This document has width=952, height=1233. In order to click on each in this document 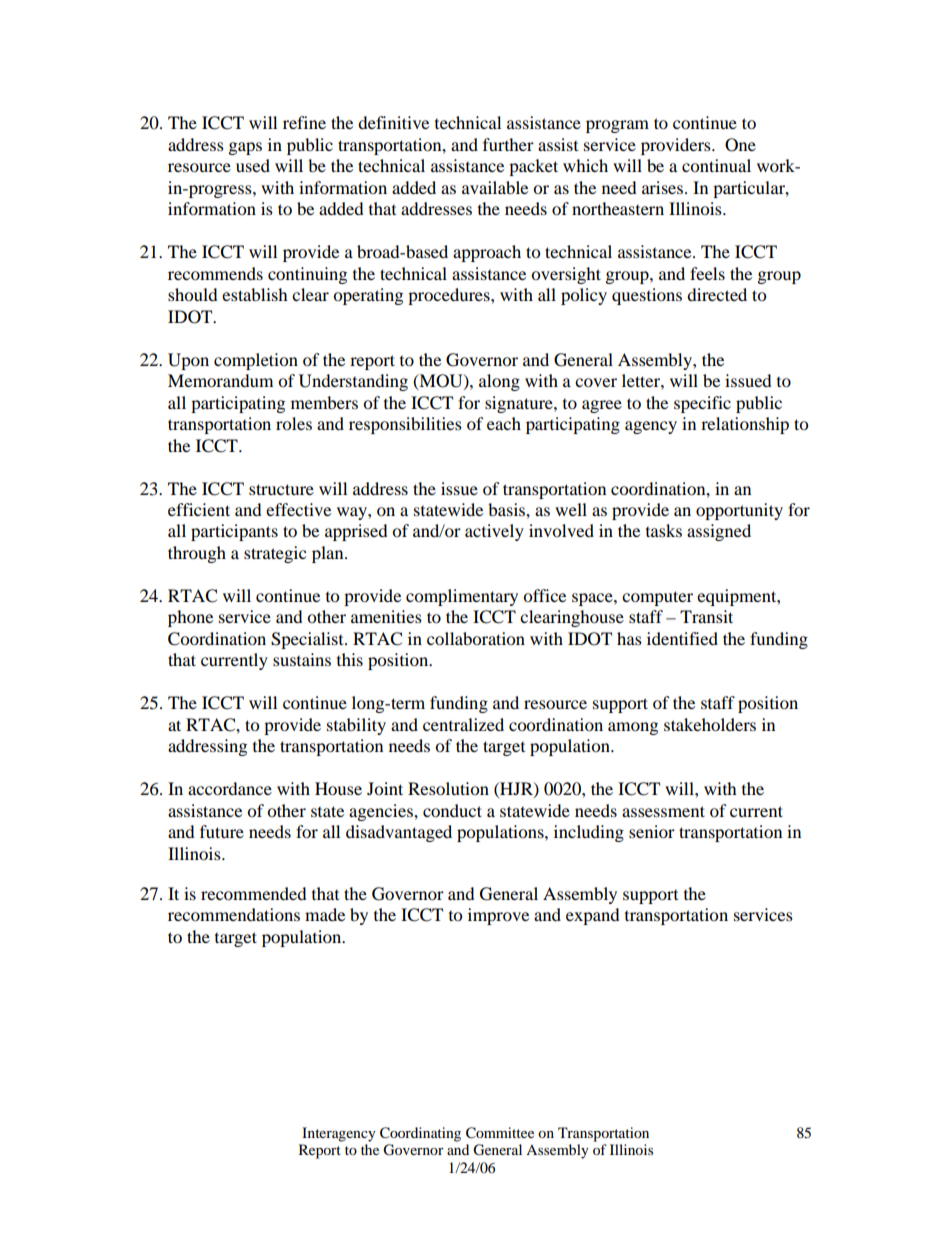, I will do `click(504, 423)`.
